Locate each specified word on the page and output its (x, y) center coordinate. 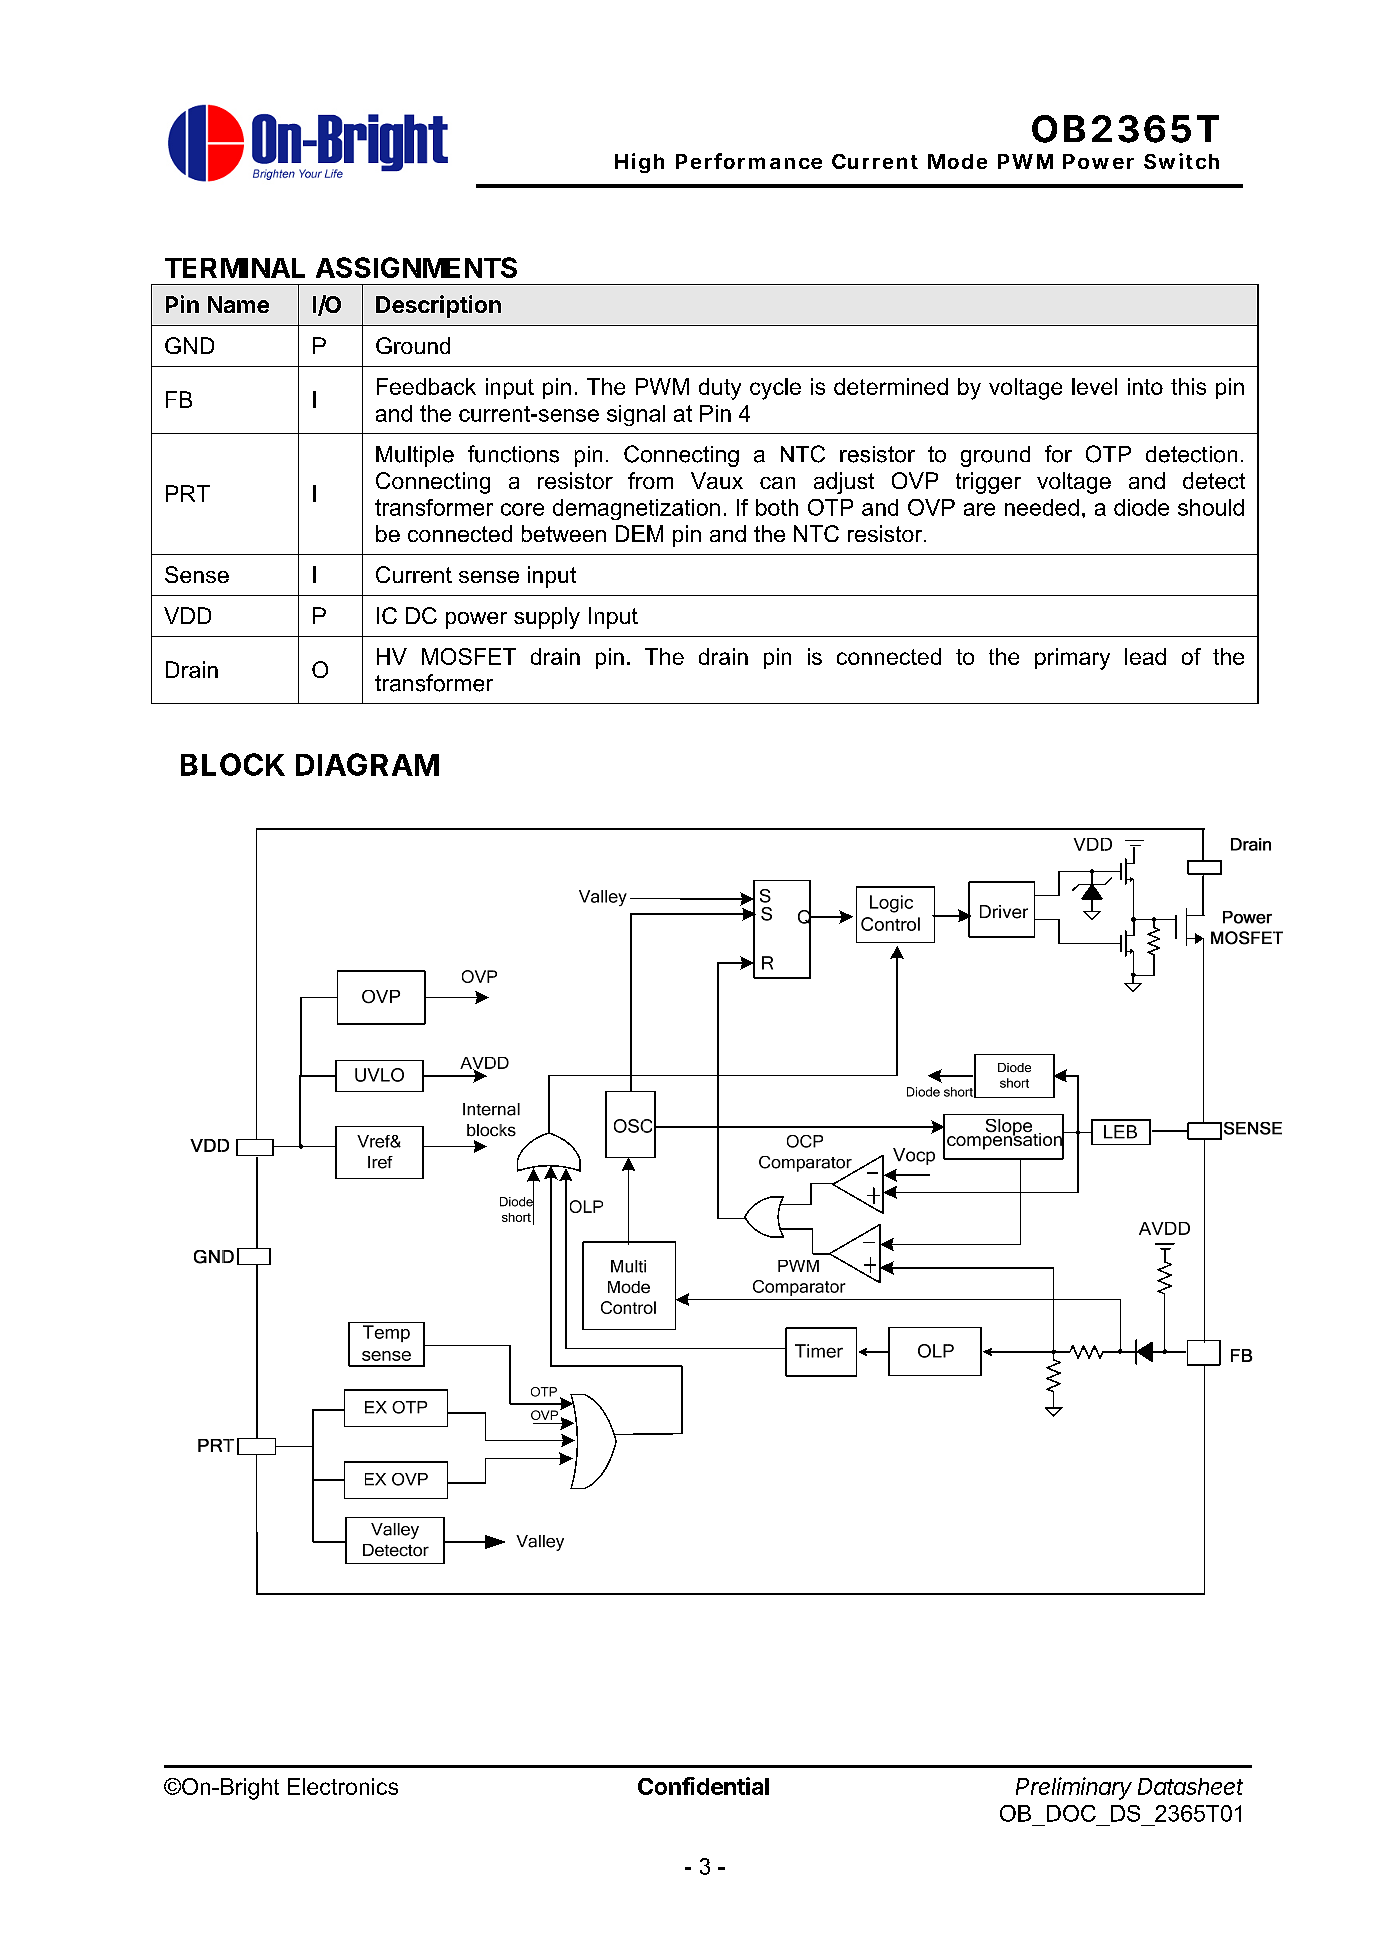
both (777, 507)
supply (547, 618)
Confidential (703, 1786)
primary (1072, 659)
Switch (1181, 161)
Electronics (343, 1786)
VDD (187, 615)
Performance (749, 161)
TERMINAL (235, 268)
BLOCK (233, 764)
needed (1042, 507)
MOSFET (469, 656)
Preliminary (1074, 1788)
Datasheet (1190, 1786)
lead (1145, 656)
